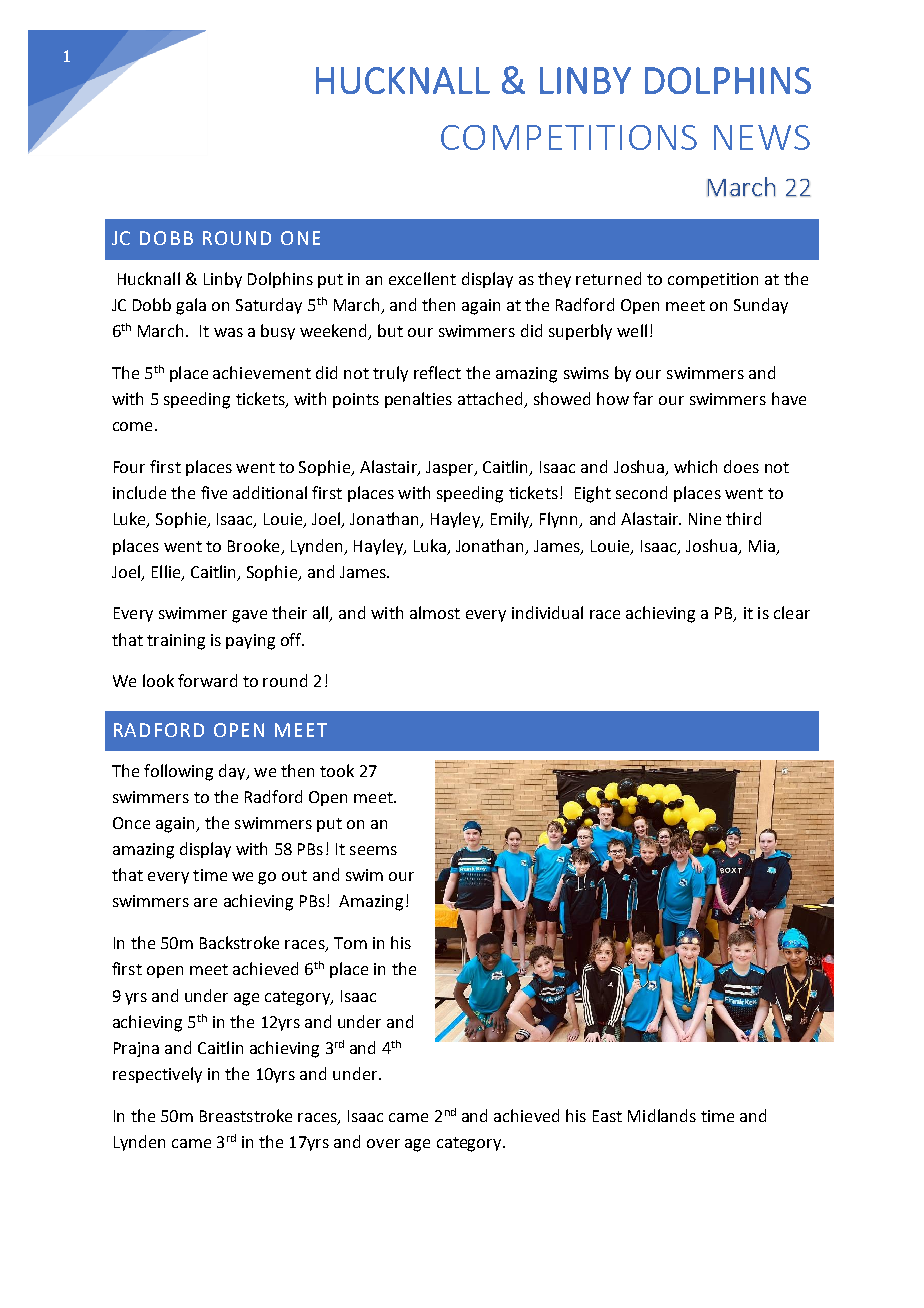  What do you see at coordinates (422, 278) in the document?
I see `excellent` at bounding box center [422, 278].
